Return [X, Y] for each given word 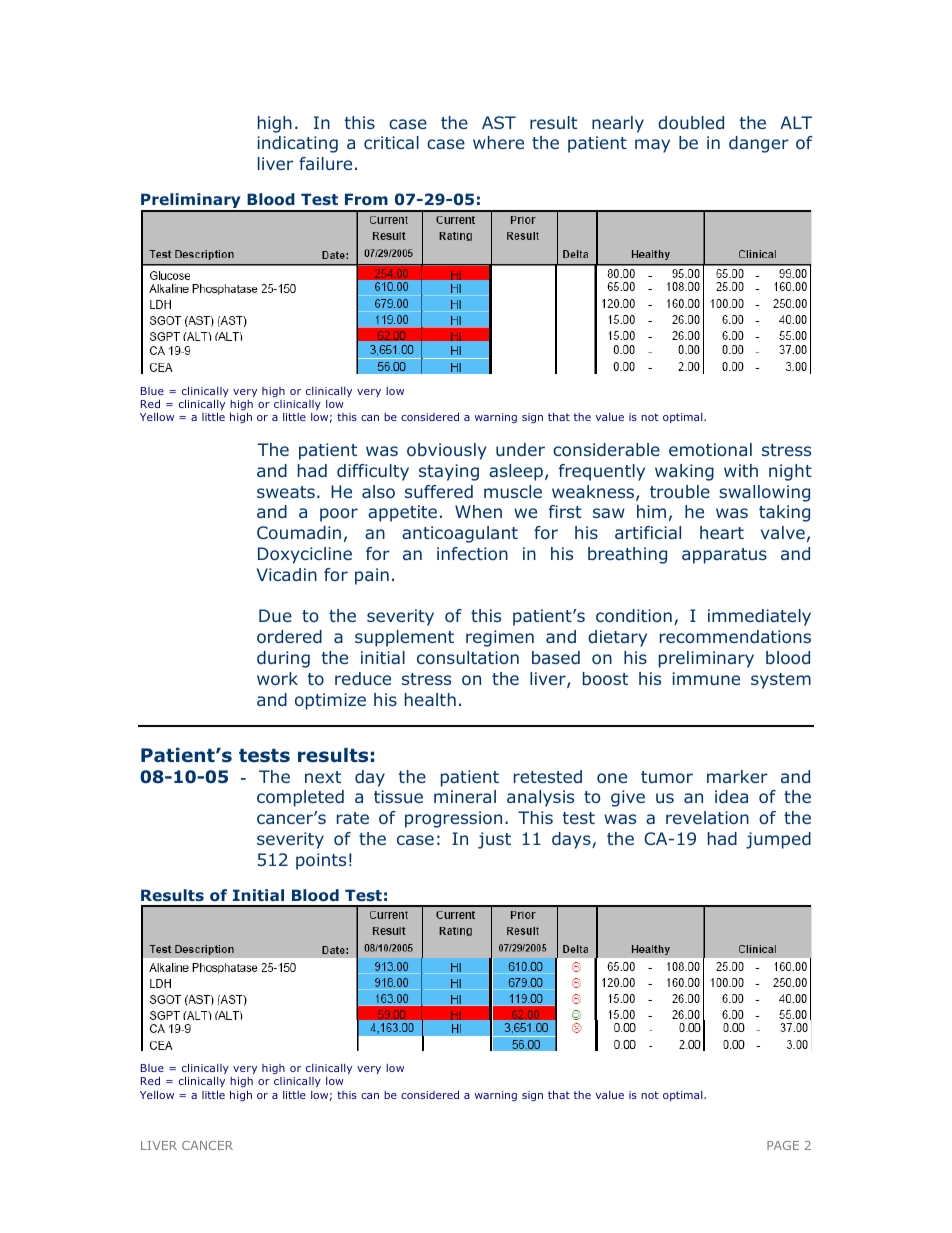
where [498, 142]
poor [339, 515]
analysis [540, 798]
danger [759, 144]
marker [737, 776]
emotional [710, 449]
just [494, 840]
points [321, 861]
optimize [330, 701]
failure [325, 163]
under [520, 449]
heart [722, 532]
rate [353, 818]
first [565, 511]
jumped [778, 840]
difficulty [373, 472]
